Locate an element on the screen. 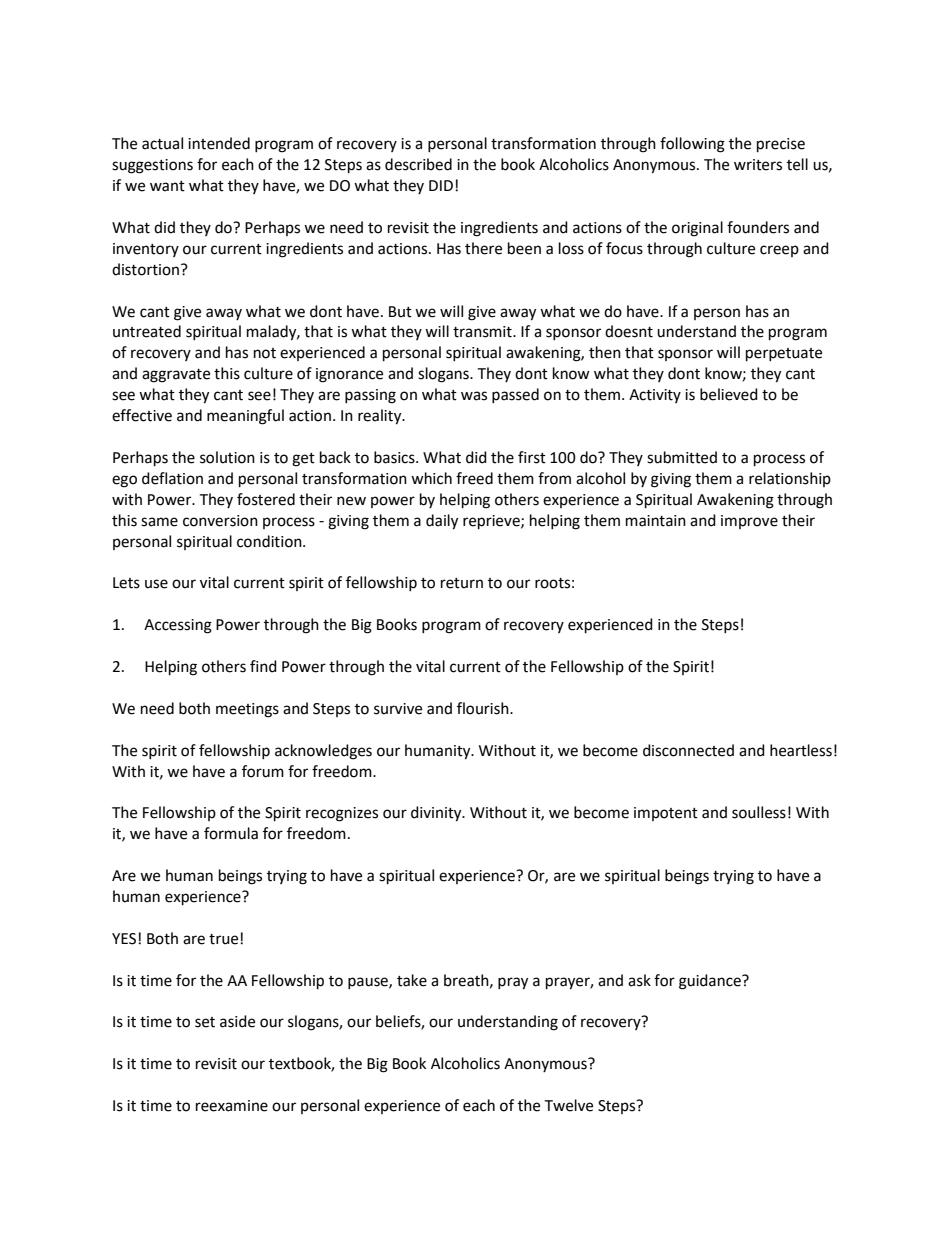 This screenshot has height=1233, width=952. return is located at coordinates (462, 583).
